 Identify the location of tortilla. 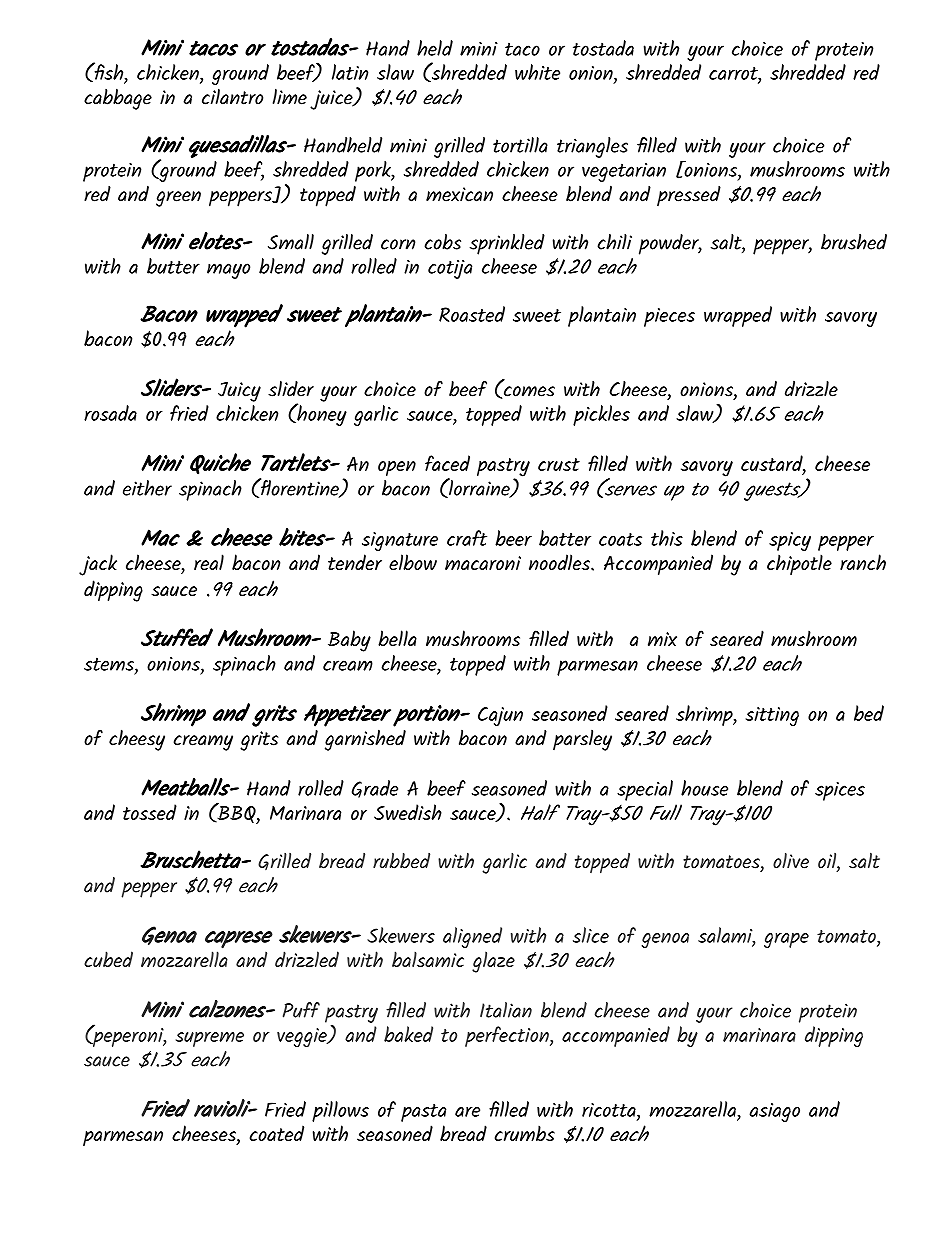
(520, 145).
